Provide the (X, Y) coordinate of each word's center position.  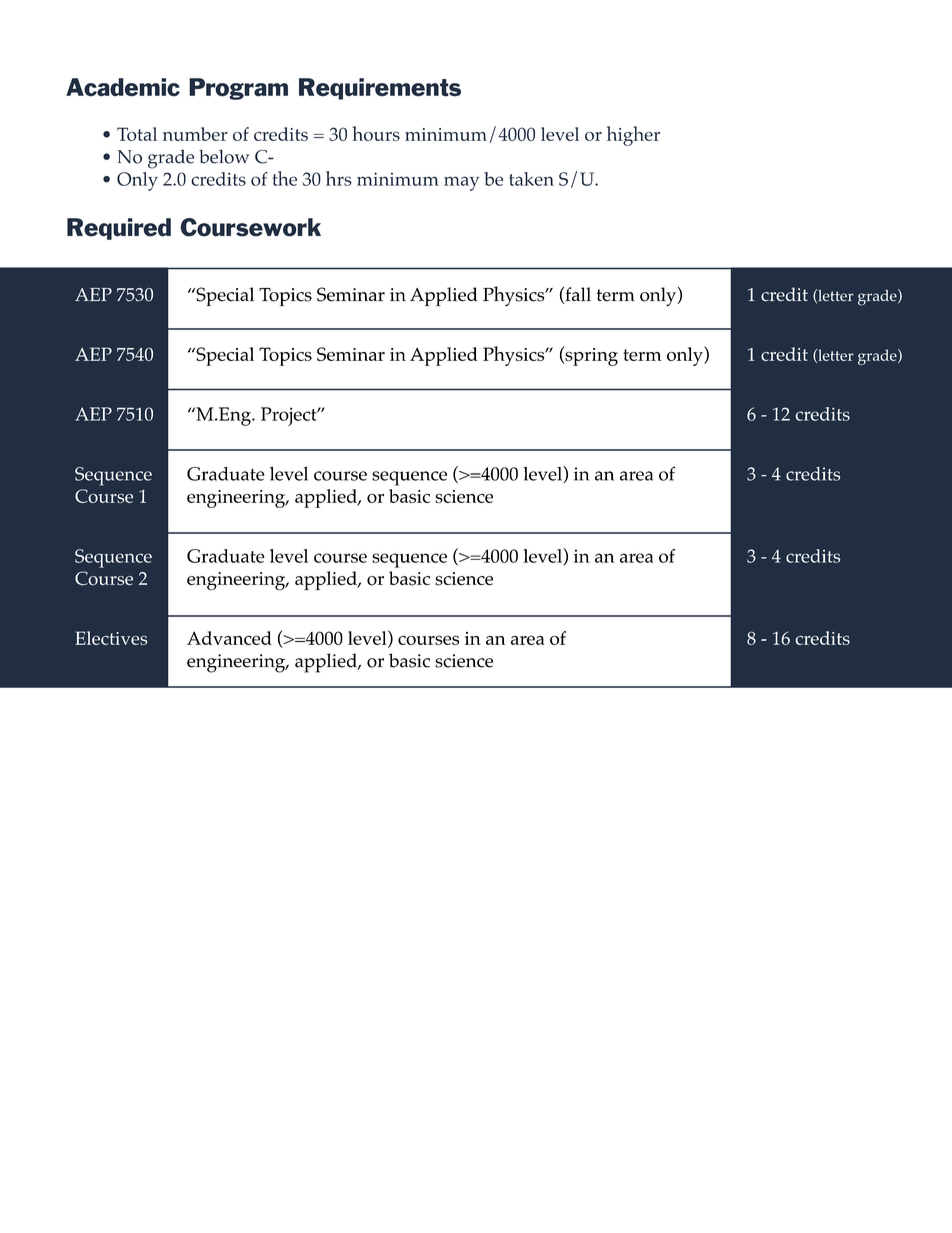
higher (633, 136)
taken (531, 179)
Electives (111, 638)
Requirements (380, 89)
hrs (339, 178)
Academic (123, 87)
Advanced (229, 638)
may (461, 183)
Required (119, 229)
